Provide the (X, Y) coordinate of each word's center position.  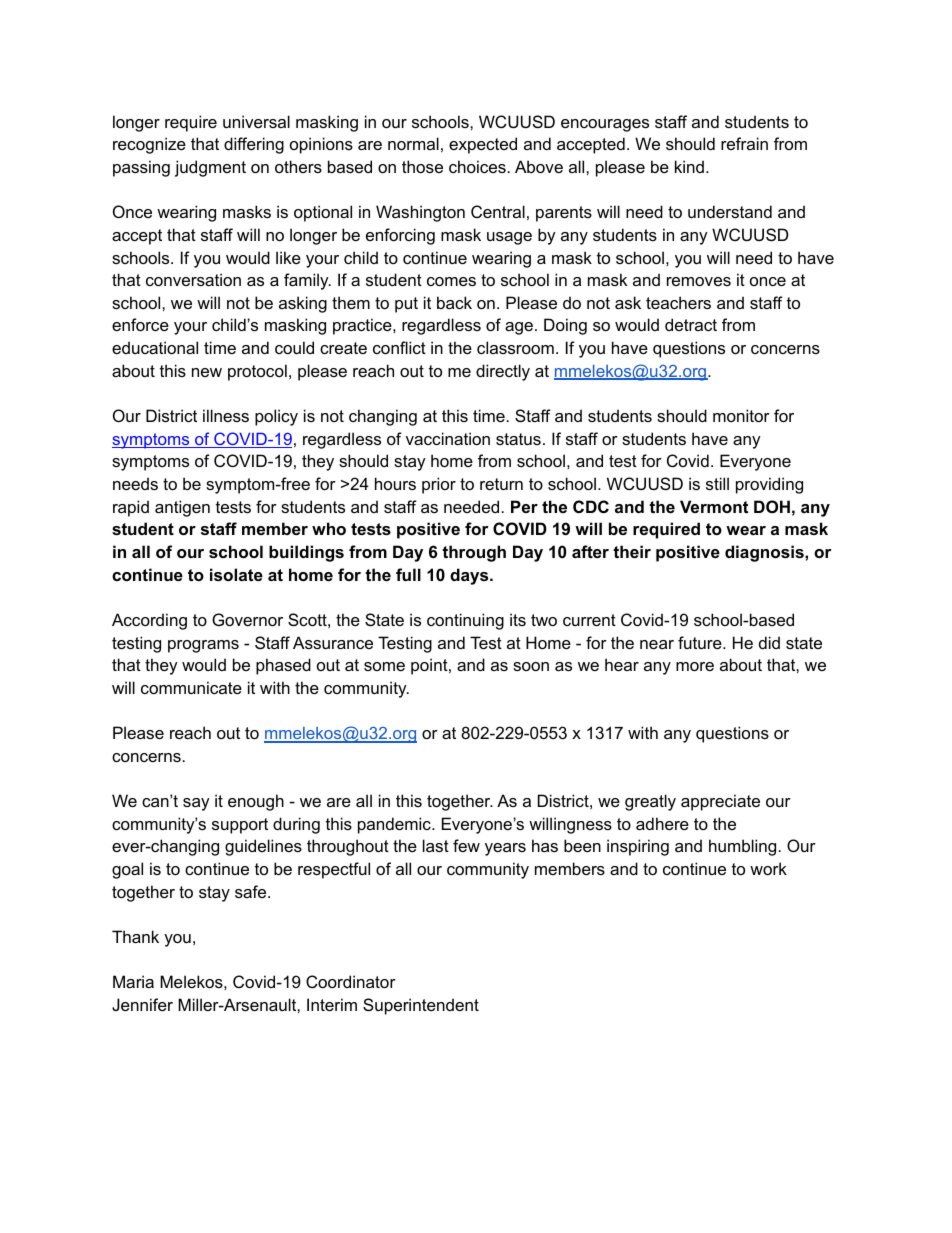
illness (226, 415)
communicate (191, 687)
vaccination (448, 438)
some (384, 666)
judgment (210, 168)
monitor (741, 415)
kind (689, 166)
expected (483, 145)
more (695, 666)
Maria (133, 981)
